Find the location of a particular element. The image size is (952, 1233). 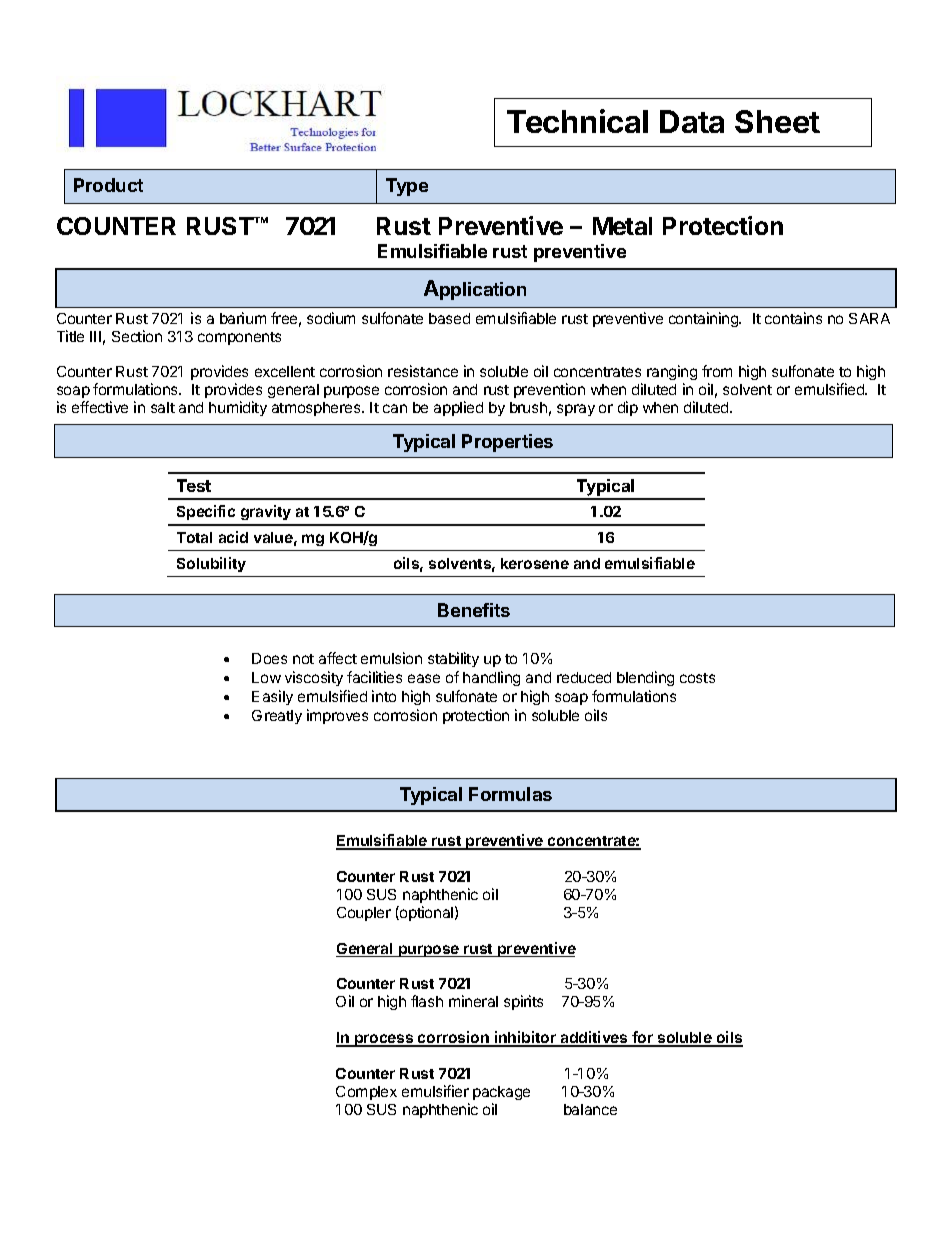

Benefits is located at coordinates (474, 610).
